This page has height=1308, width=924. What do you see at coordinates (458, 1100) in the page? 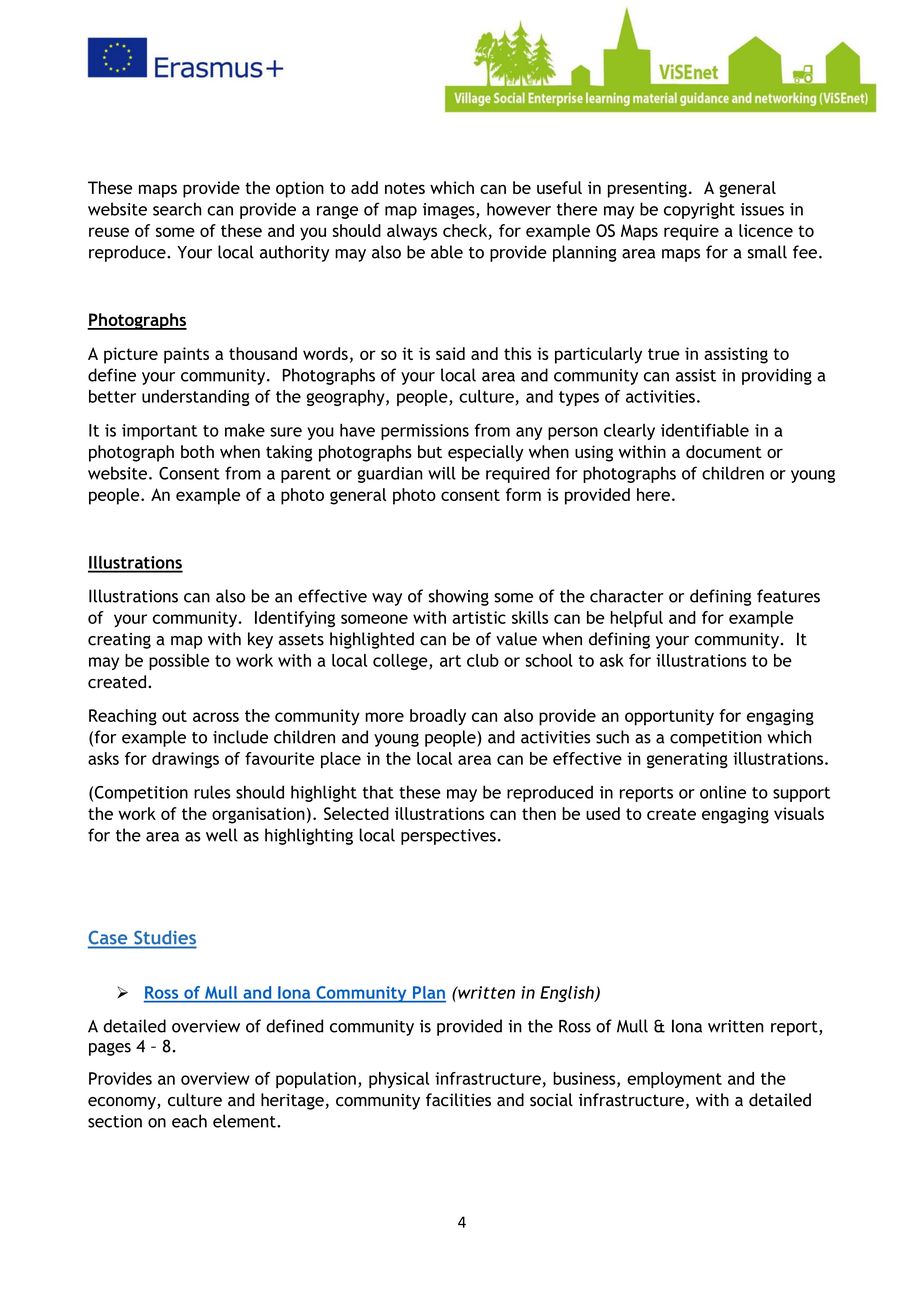
I see `facilities` at bounding box center [458, 1100].
